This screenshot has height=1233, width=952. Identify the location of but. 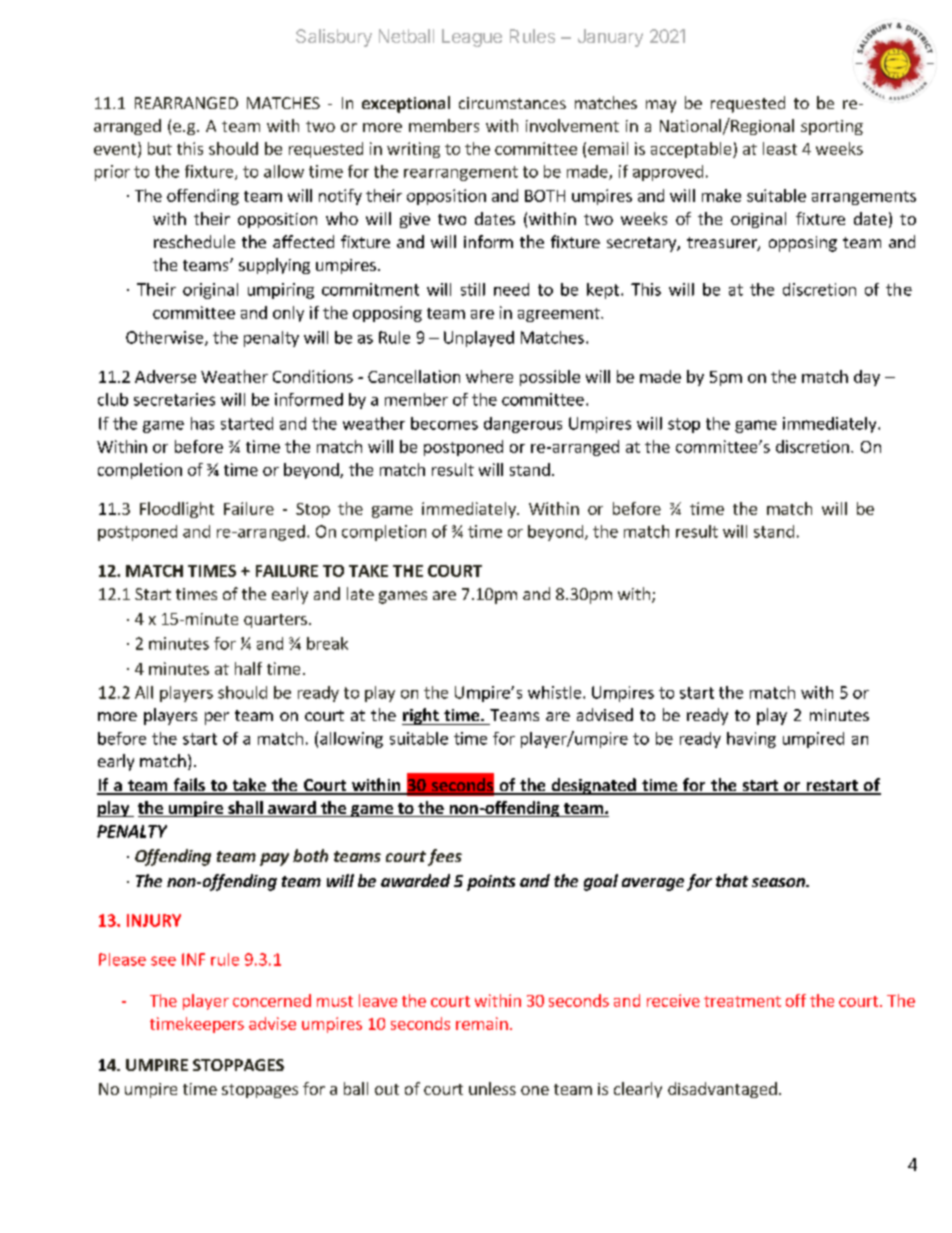
(160, 148).
